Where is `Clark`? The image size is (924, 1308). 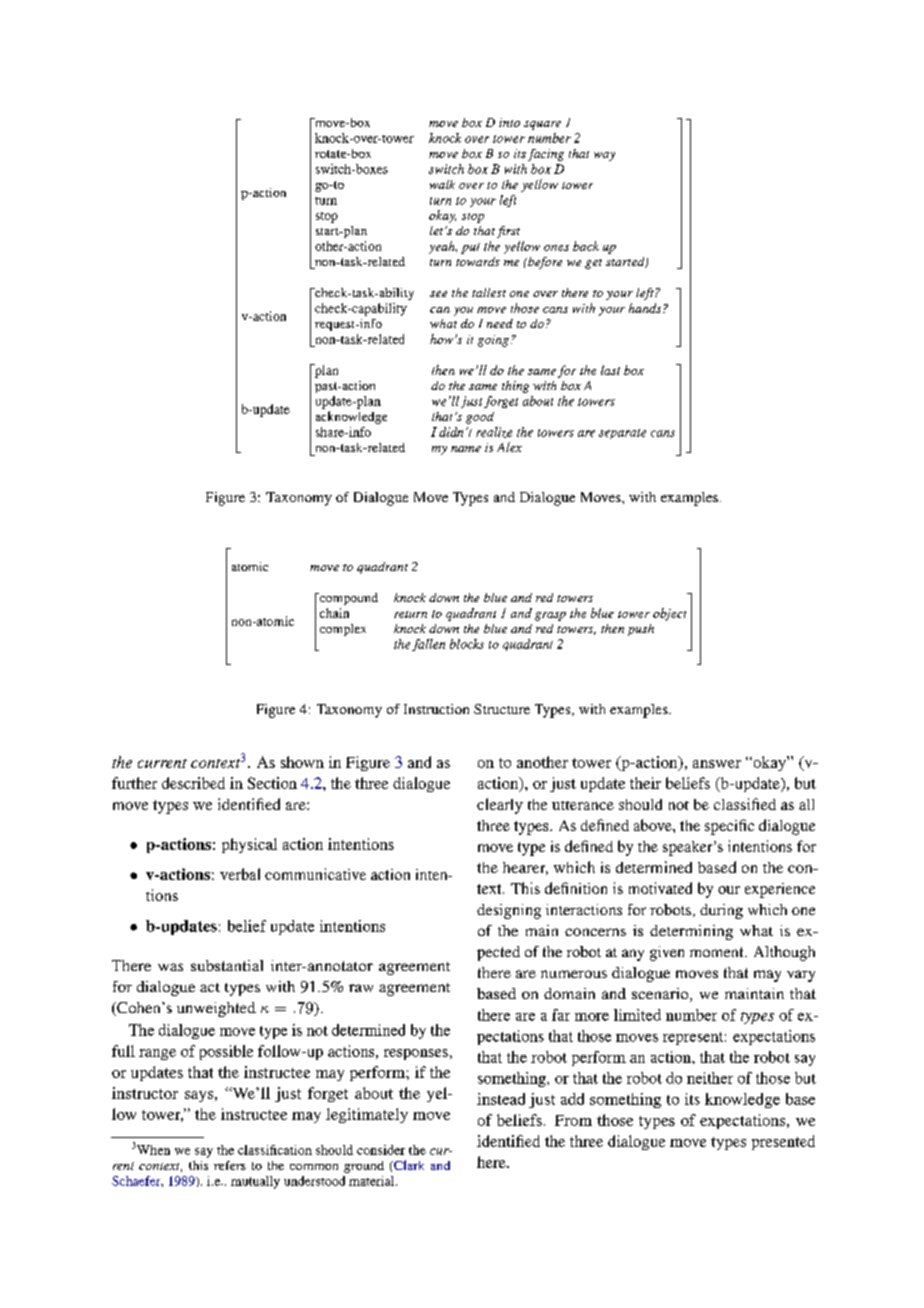 Clark is located at coordinates (408, 1165).
